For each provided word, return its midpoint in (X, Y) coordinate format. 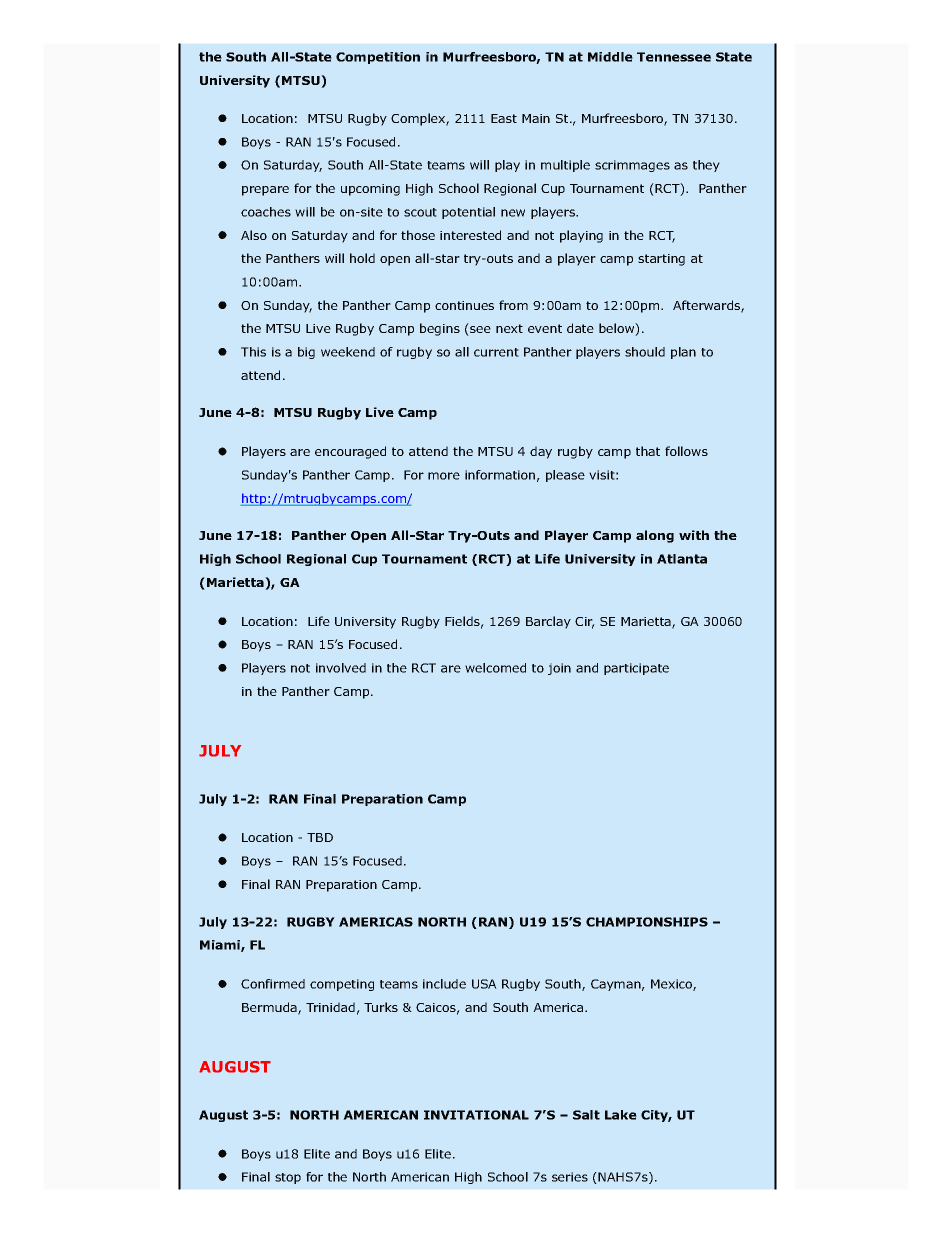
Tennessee (674, 57)
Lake (621, 1115)
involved (341, 668)
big (306, 353)
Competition (378, 58)
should (645, 352)
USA (484, 984)
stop (288, 1178)
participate (636, 669)
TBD (320, 837)
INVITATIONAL (476, 1115)
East (504, 118)
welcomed (495, 668)
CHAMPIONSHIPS (647, 922)
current (496, 352)
